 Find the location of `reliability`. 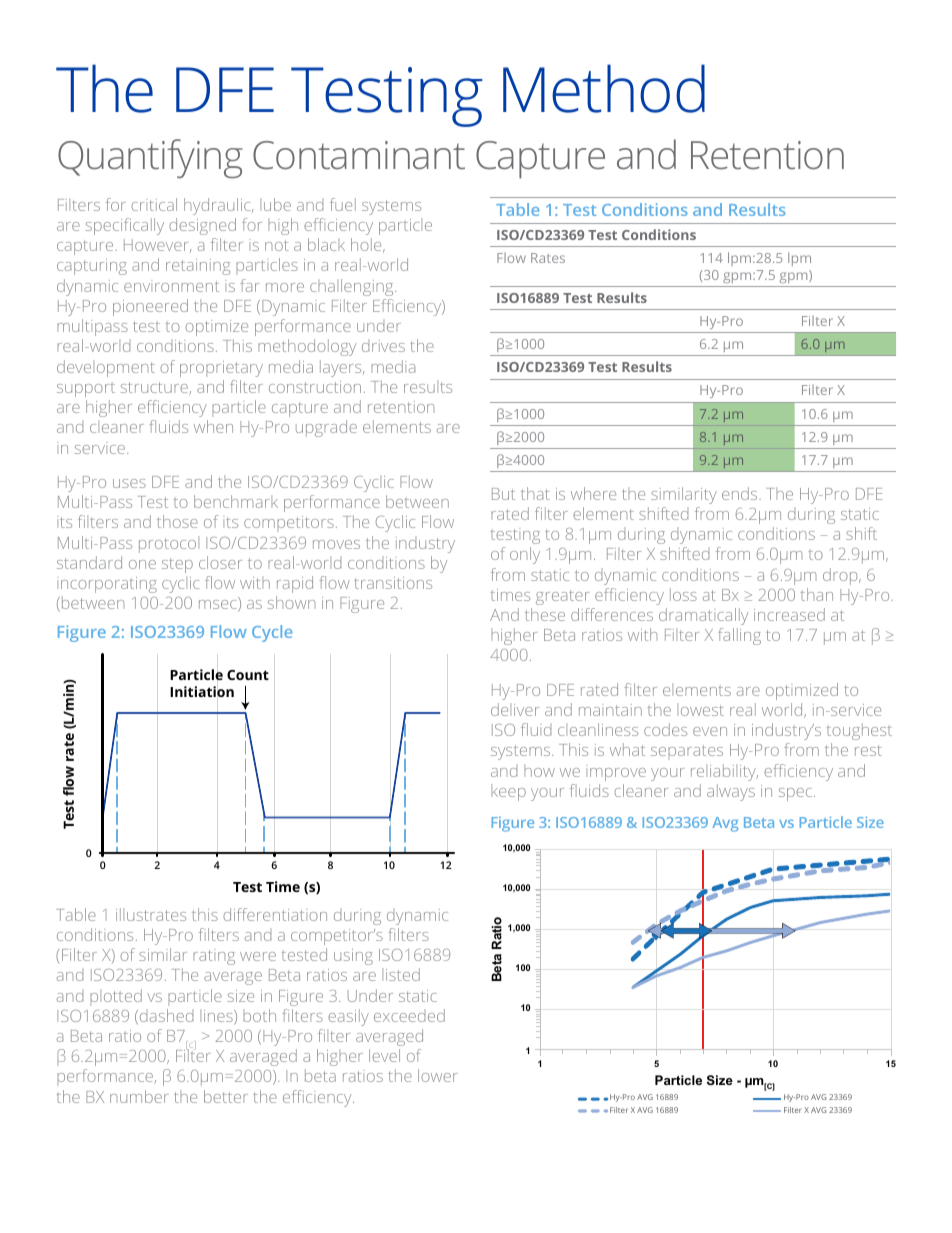

reliability is located at coordinates (724, 772).
